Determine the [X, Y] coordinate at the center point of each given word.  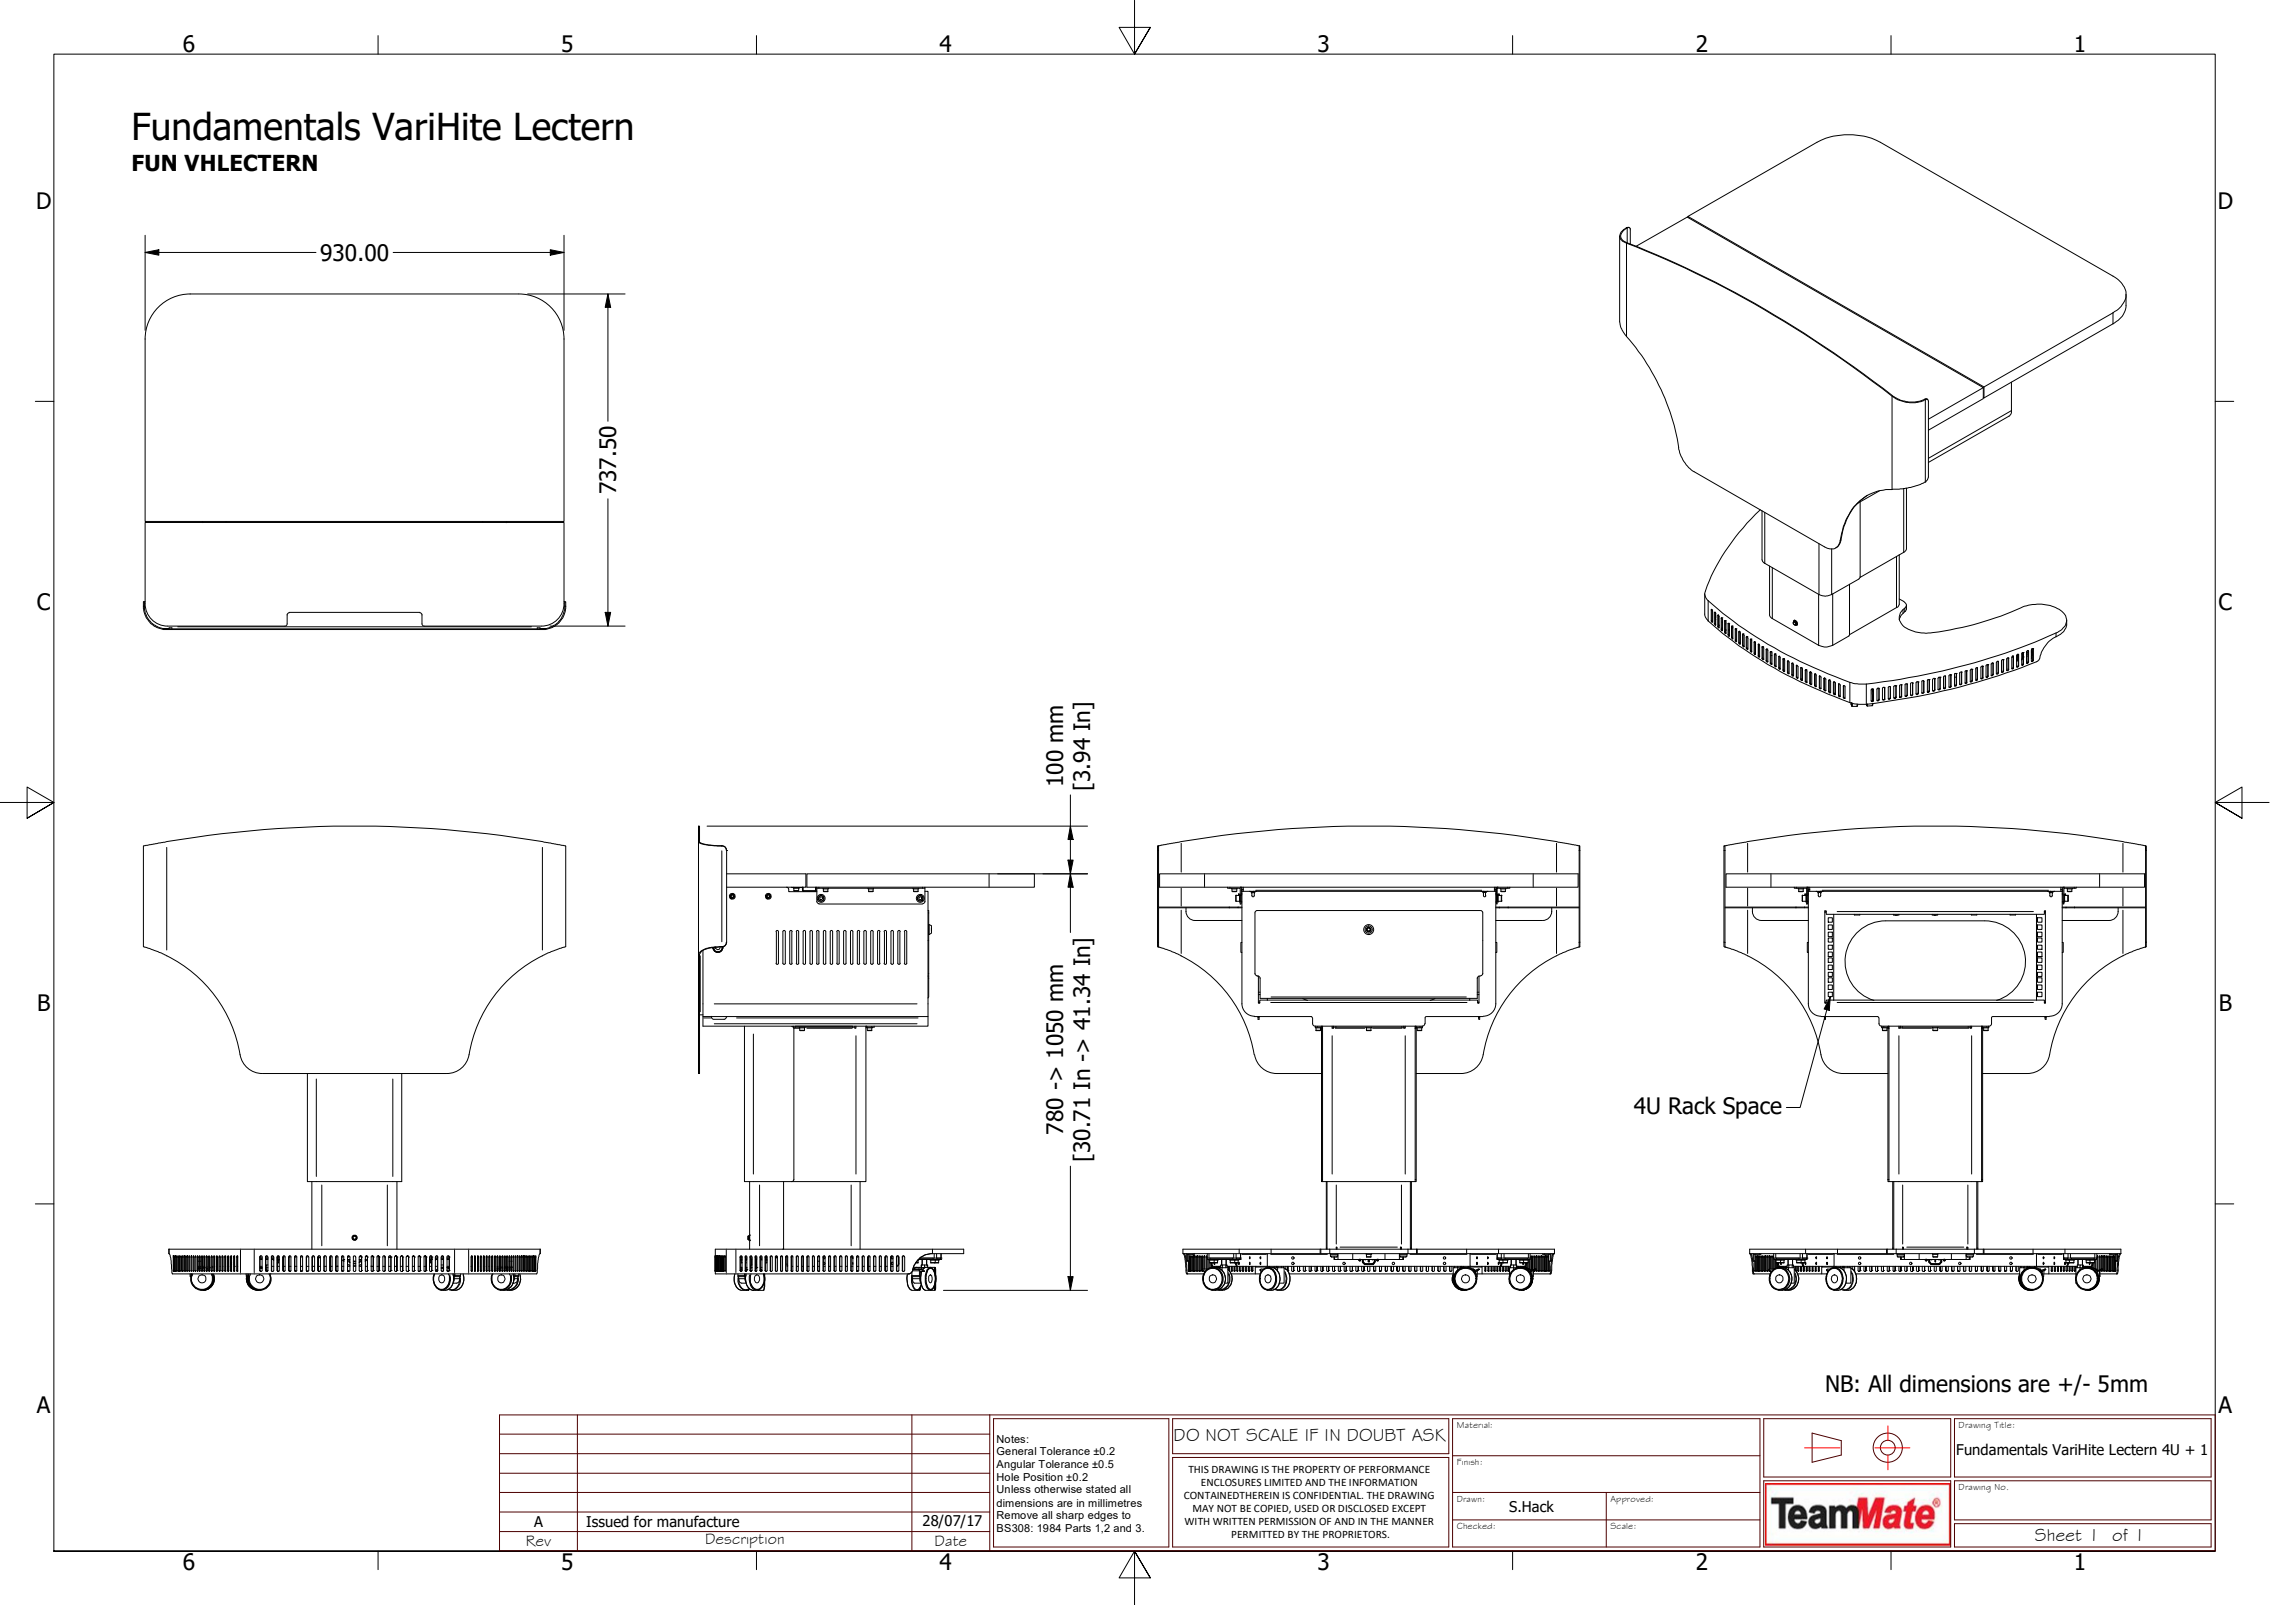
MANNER [1413, 1521]
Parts [1078, 1528]
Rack [1692, 1105]
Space [1752, 1108]
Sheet [2058, 1534]
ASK [1429, 1435]
